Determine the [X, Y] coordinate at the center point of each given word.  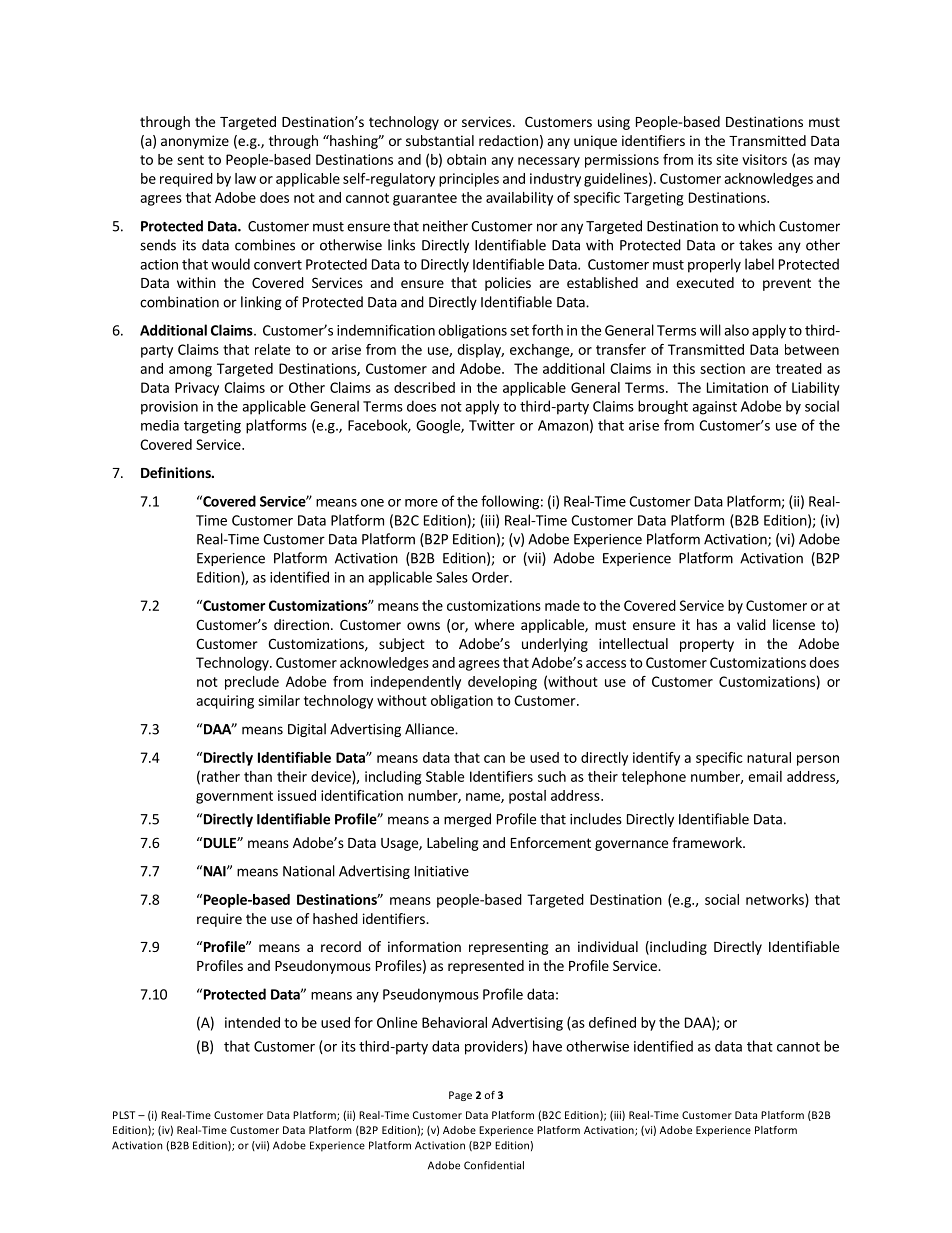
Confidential [494, 1165]
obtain [466, 159]
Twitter [492, 425]
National [309, 871]
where [494, 624]
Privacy [197, 389]
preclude [252, 683]
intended [252, 1022]
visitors [764, 159]
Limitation [737, 387]
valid [751, 624]
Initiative [442, 871]
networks [776, 900]
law [245, 178]
